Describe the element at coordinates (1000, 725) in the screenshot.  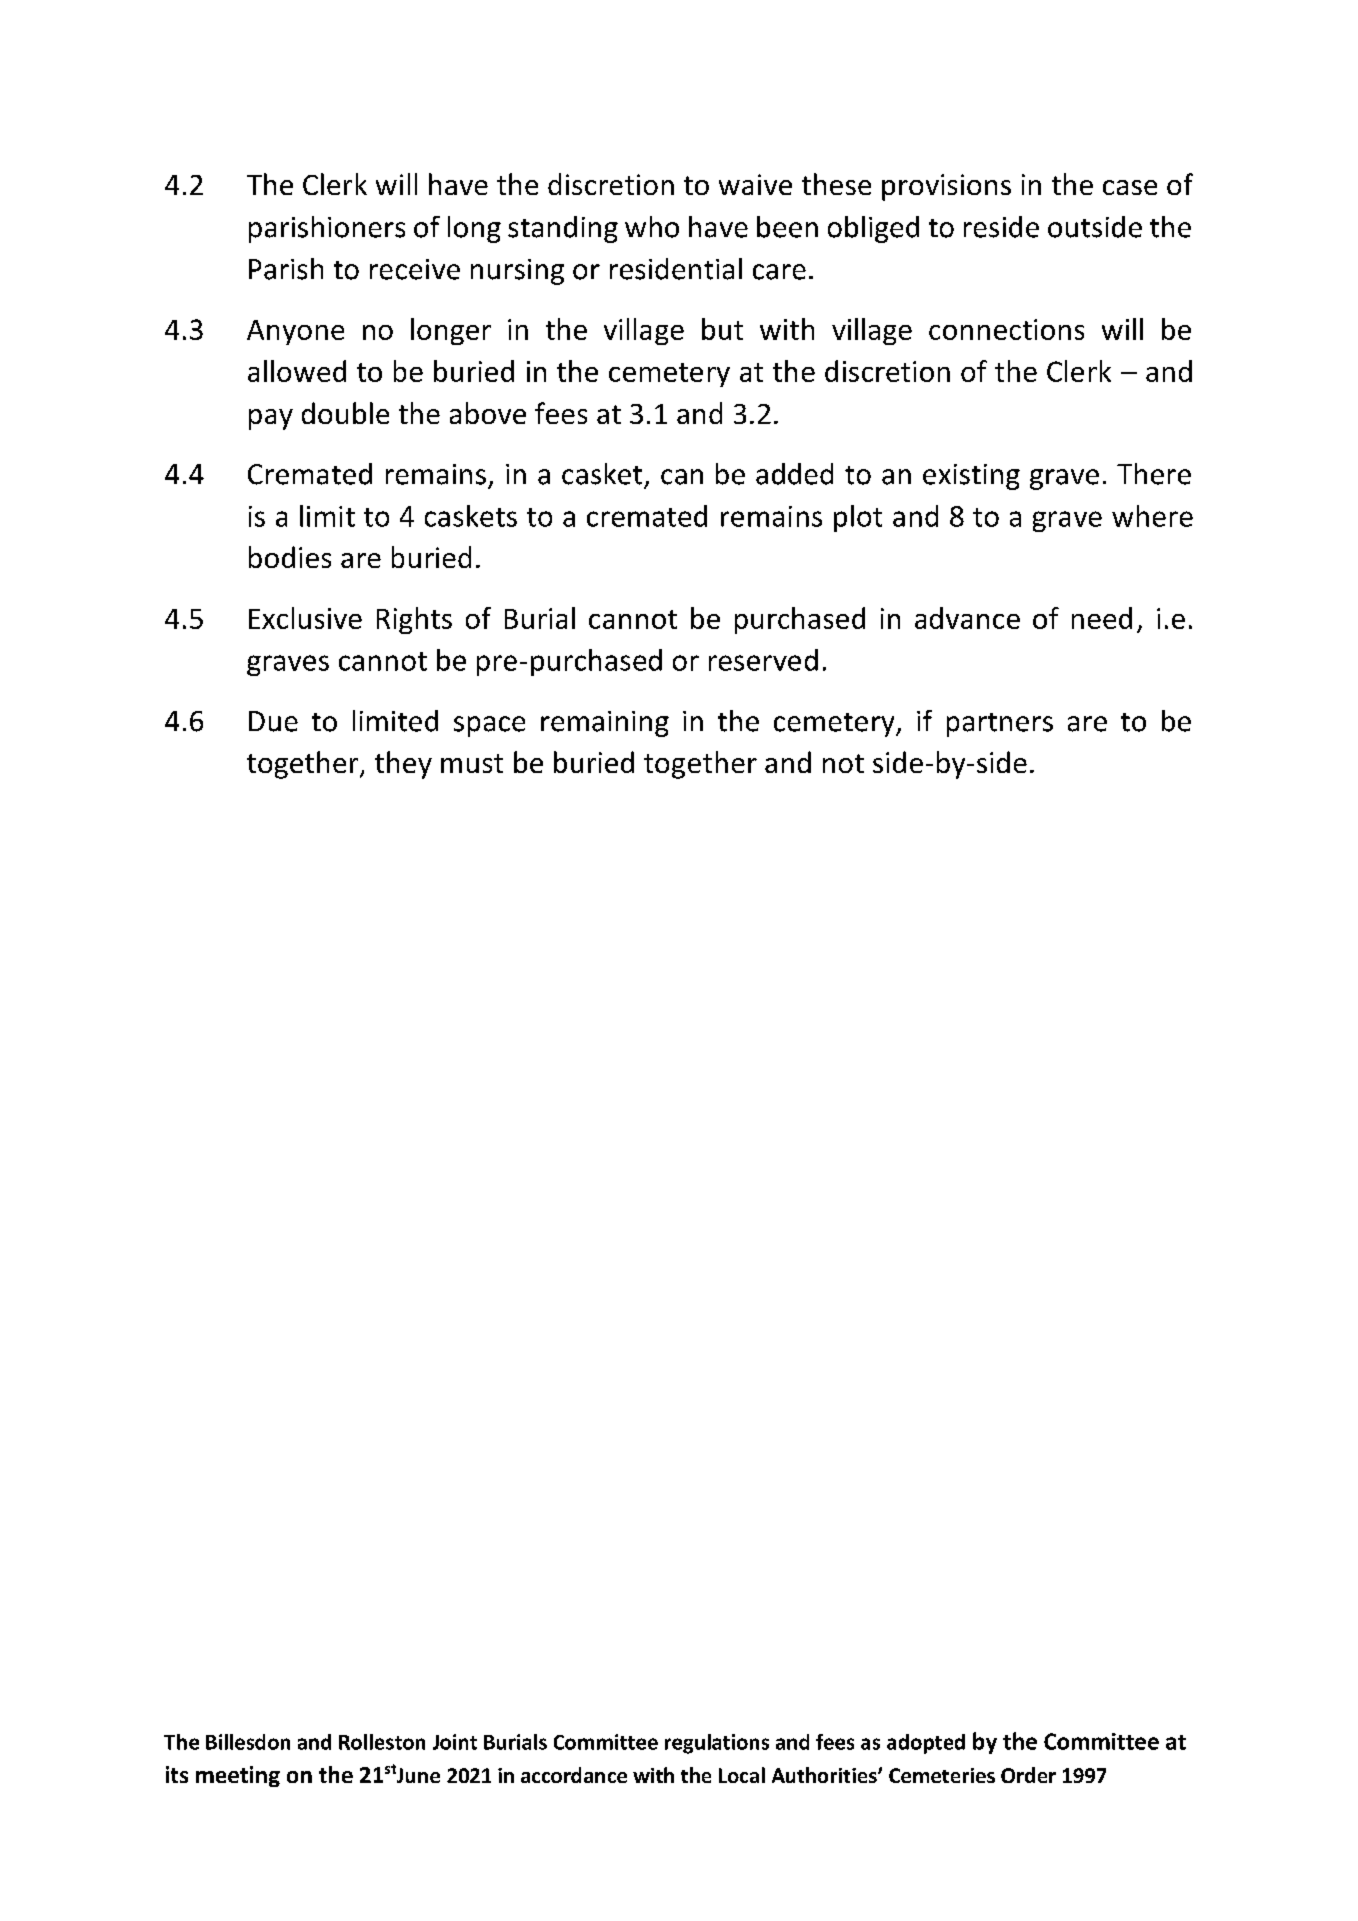
I see `partners` at that location.
